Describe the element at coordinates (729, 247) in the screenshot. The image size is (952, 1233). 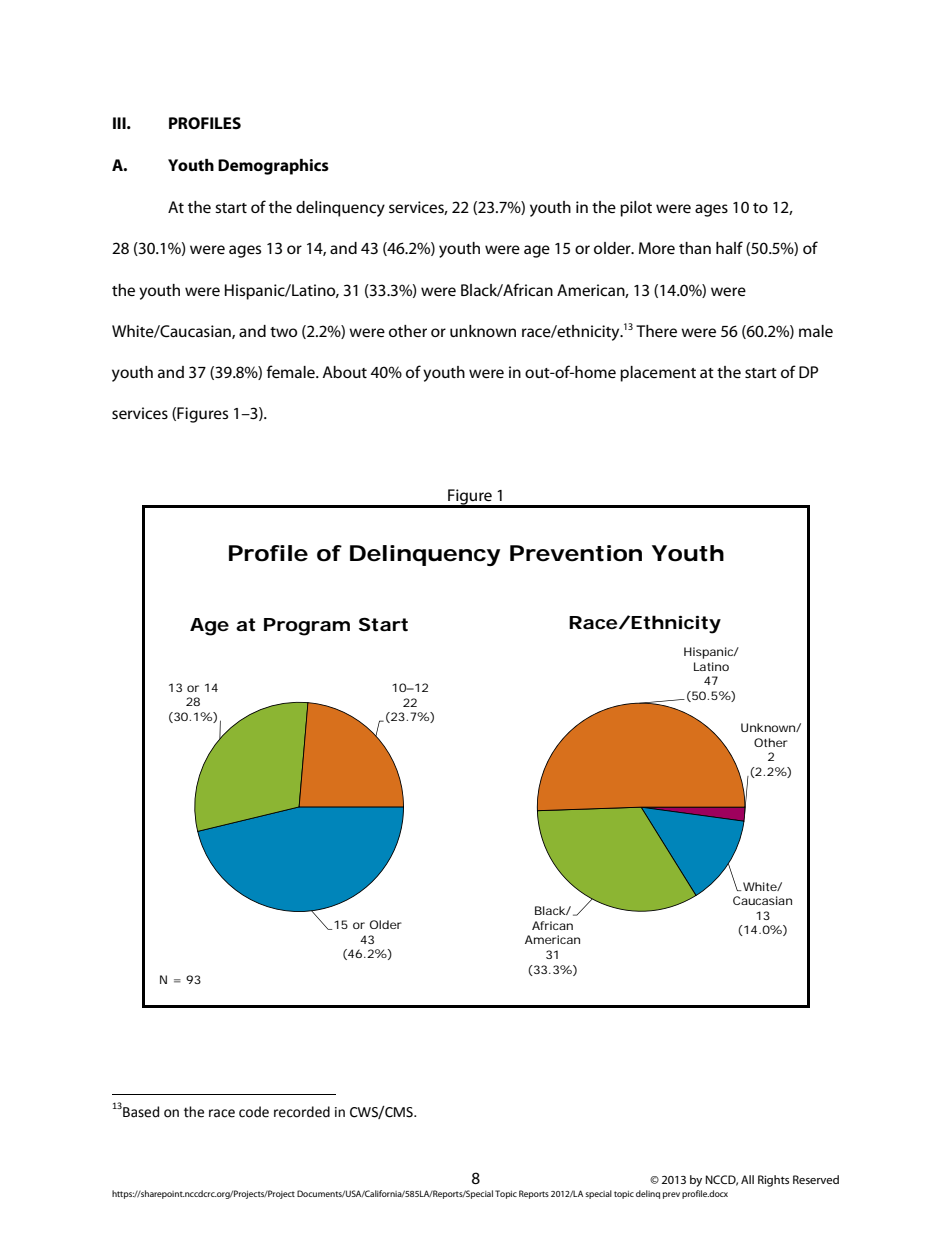
I see `half` at that location.
